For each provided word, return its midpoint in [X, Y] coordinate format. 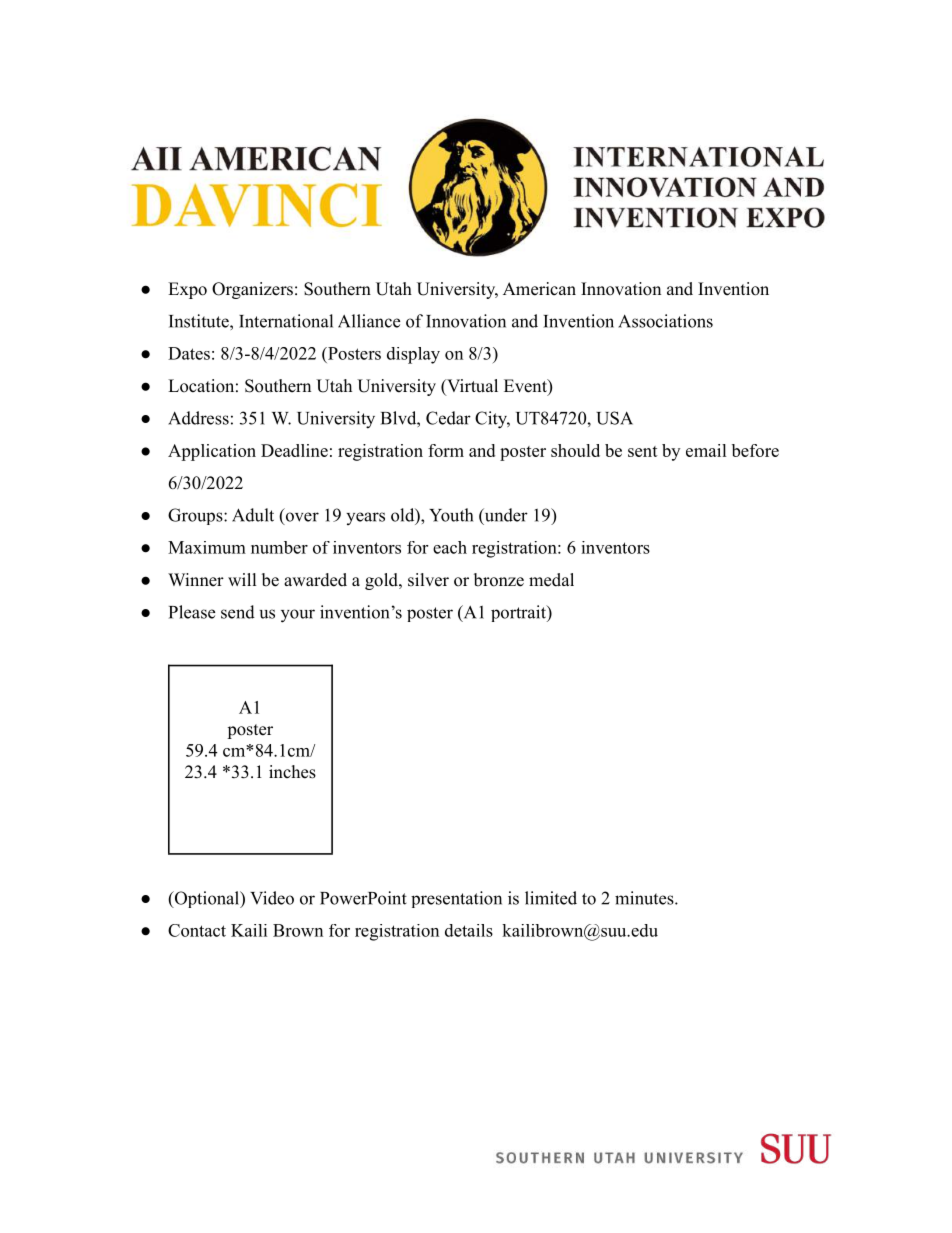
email [706, 450]
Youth [451, 515]
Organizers [252, 290]
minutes [645, 898]
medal [551, 580]
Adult [253, 515]
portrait [519, 613]
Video [272, 898]
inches [292, 772]
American [539, 289]
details [469, 930]
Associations [665, 321]
